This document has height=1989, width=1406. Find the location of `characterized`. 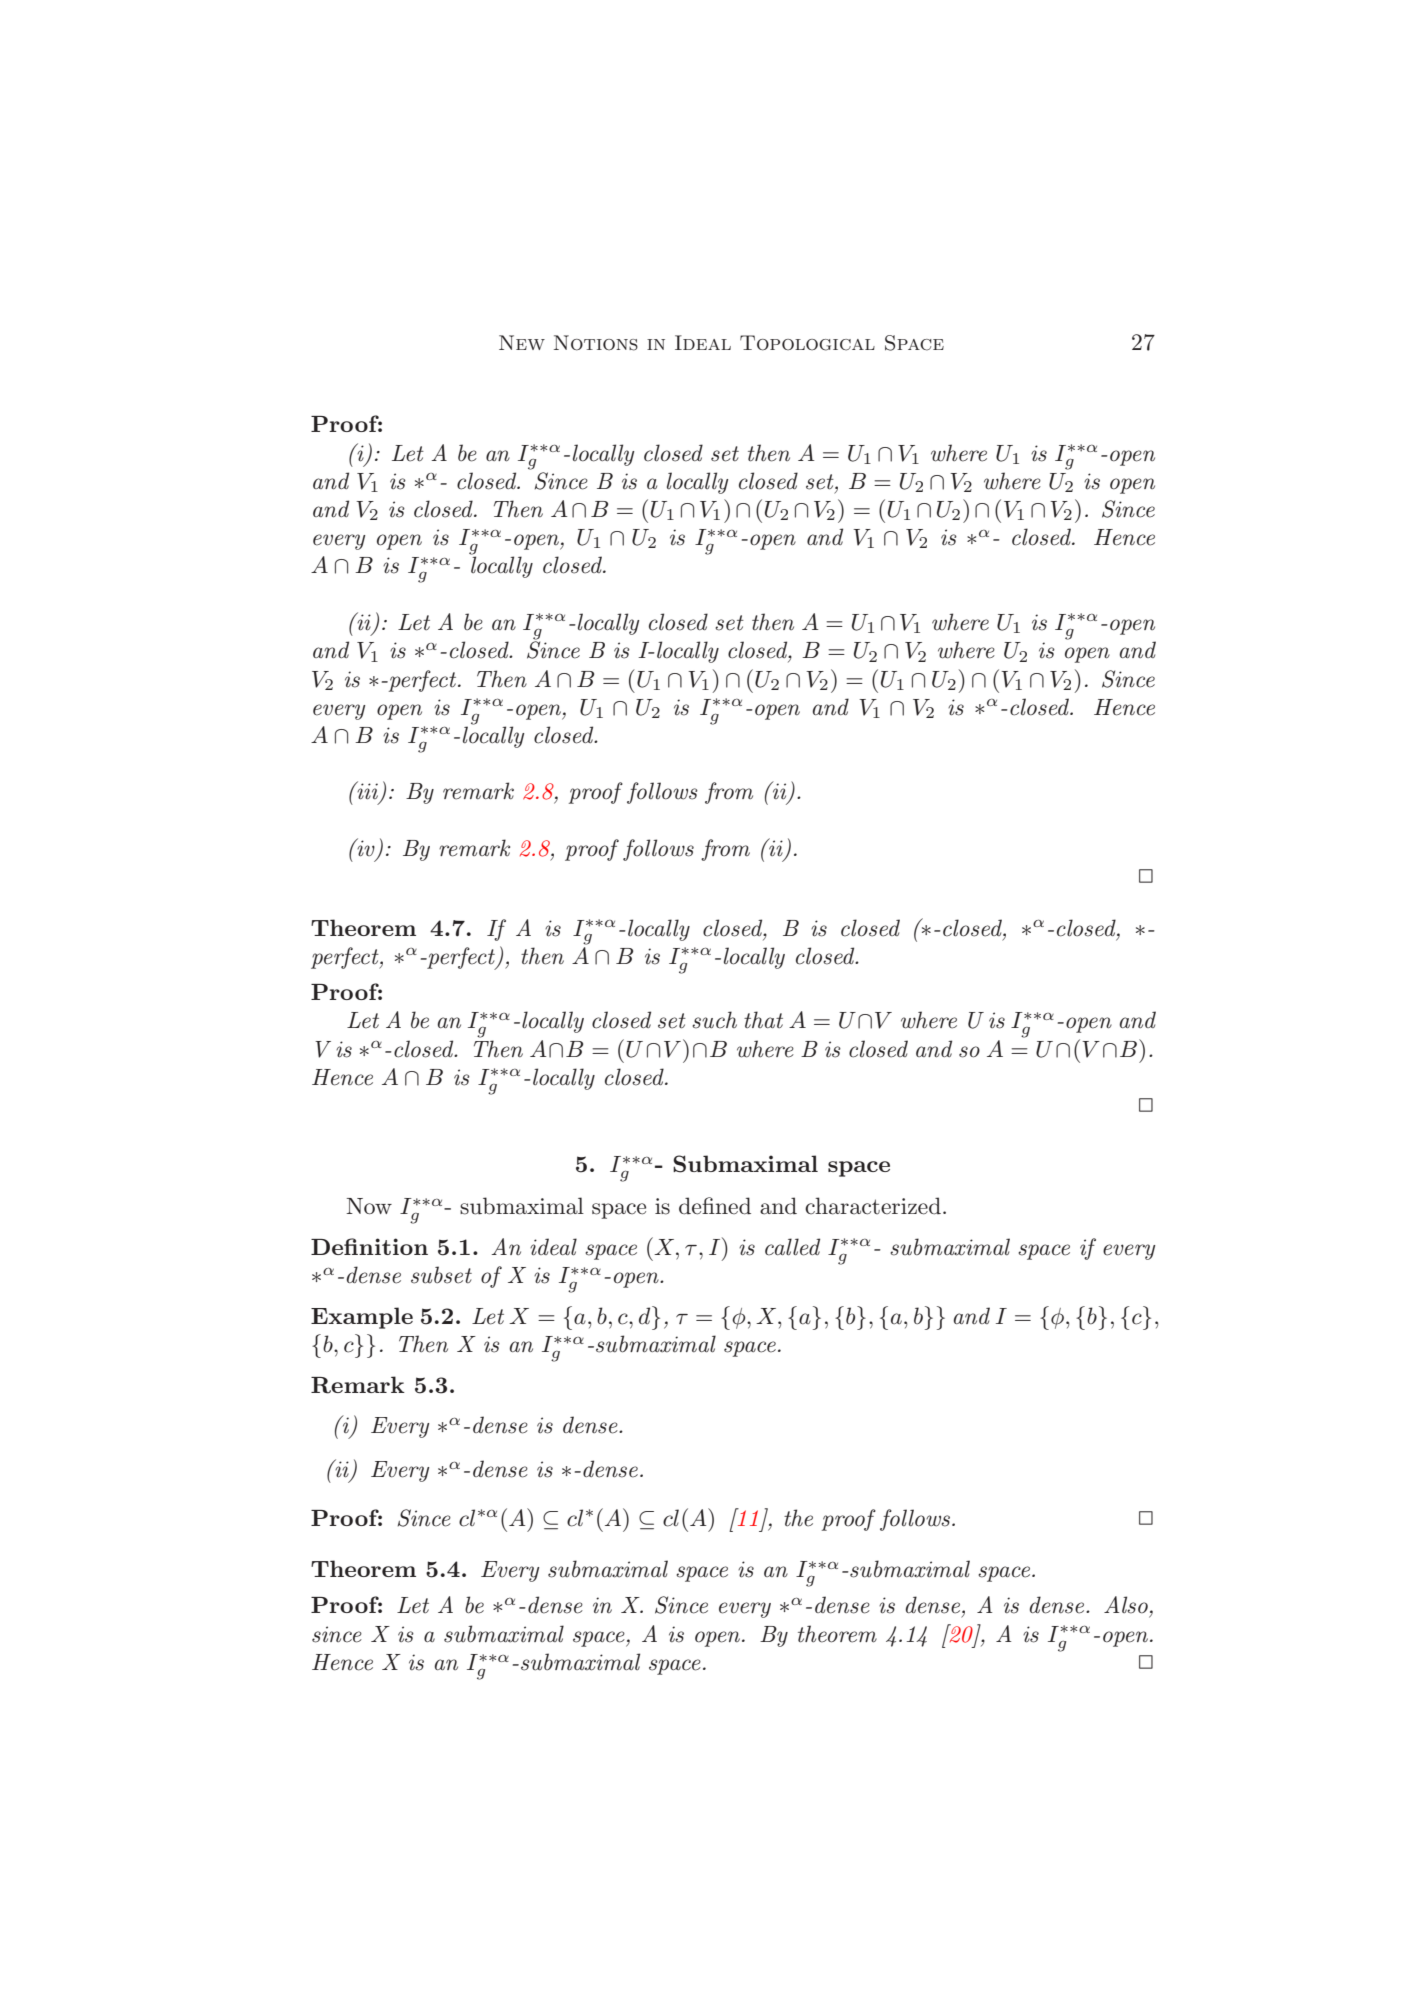

characterized is located at coordinates (873, 1206).
